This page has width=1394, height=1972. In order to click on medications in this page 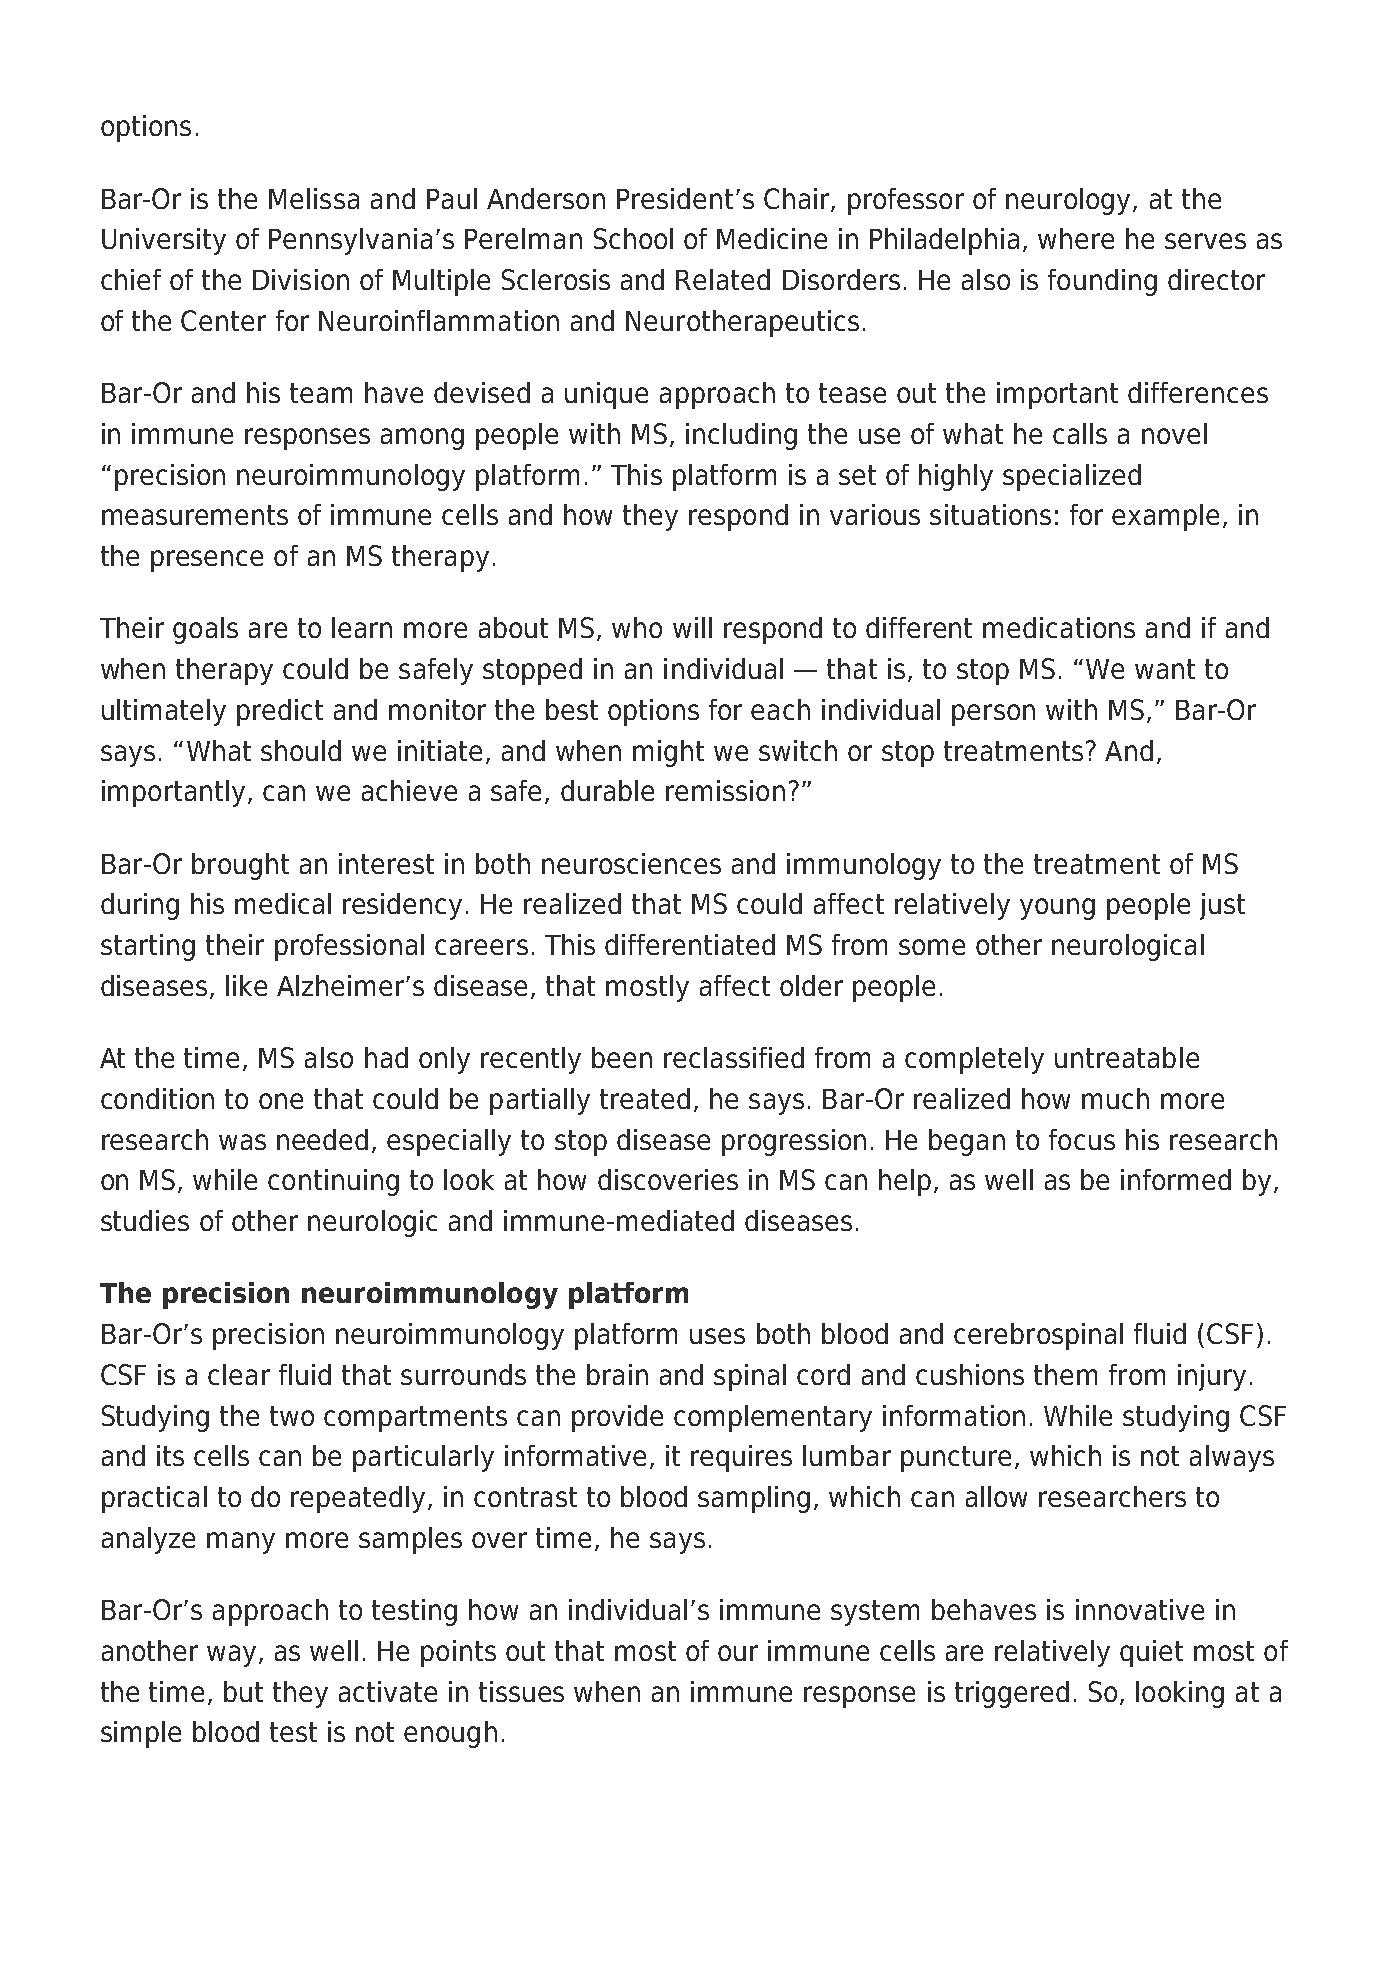, I will do `click(1059, 627)`.
